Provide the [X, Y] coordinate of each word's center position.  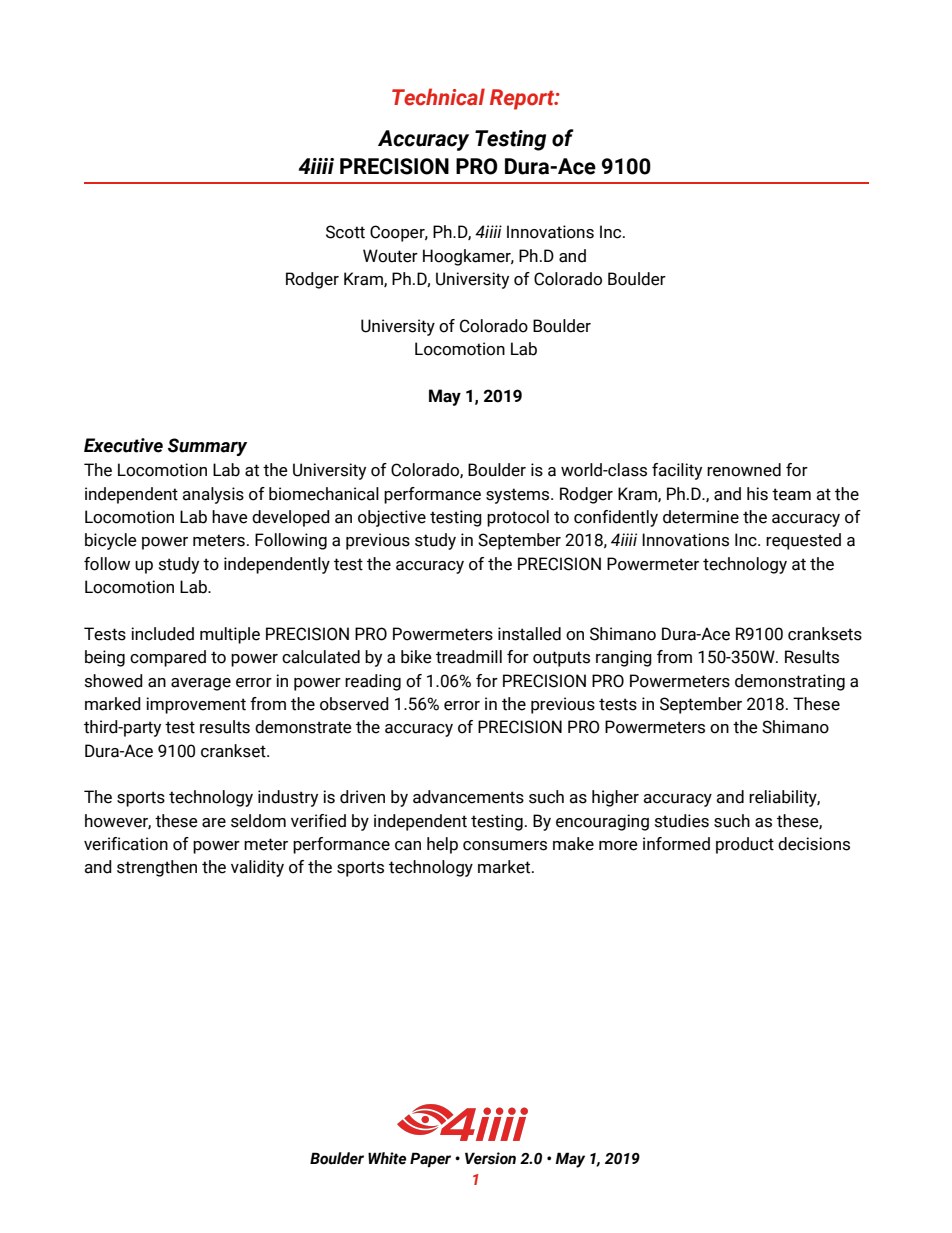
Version [490, 1158]
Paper [430, 1159]
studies [682, 821]
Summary [207, 447]
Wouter [390, 256]
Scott [345, 232]
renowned [744, 470]
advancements [468, 797]
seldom [258, 821]
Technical [438, 97]
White [387, 1158]
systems [519, 496]
